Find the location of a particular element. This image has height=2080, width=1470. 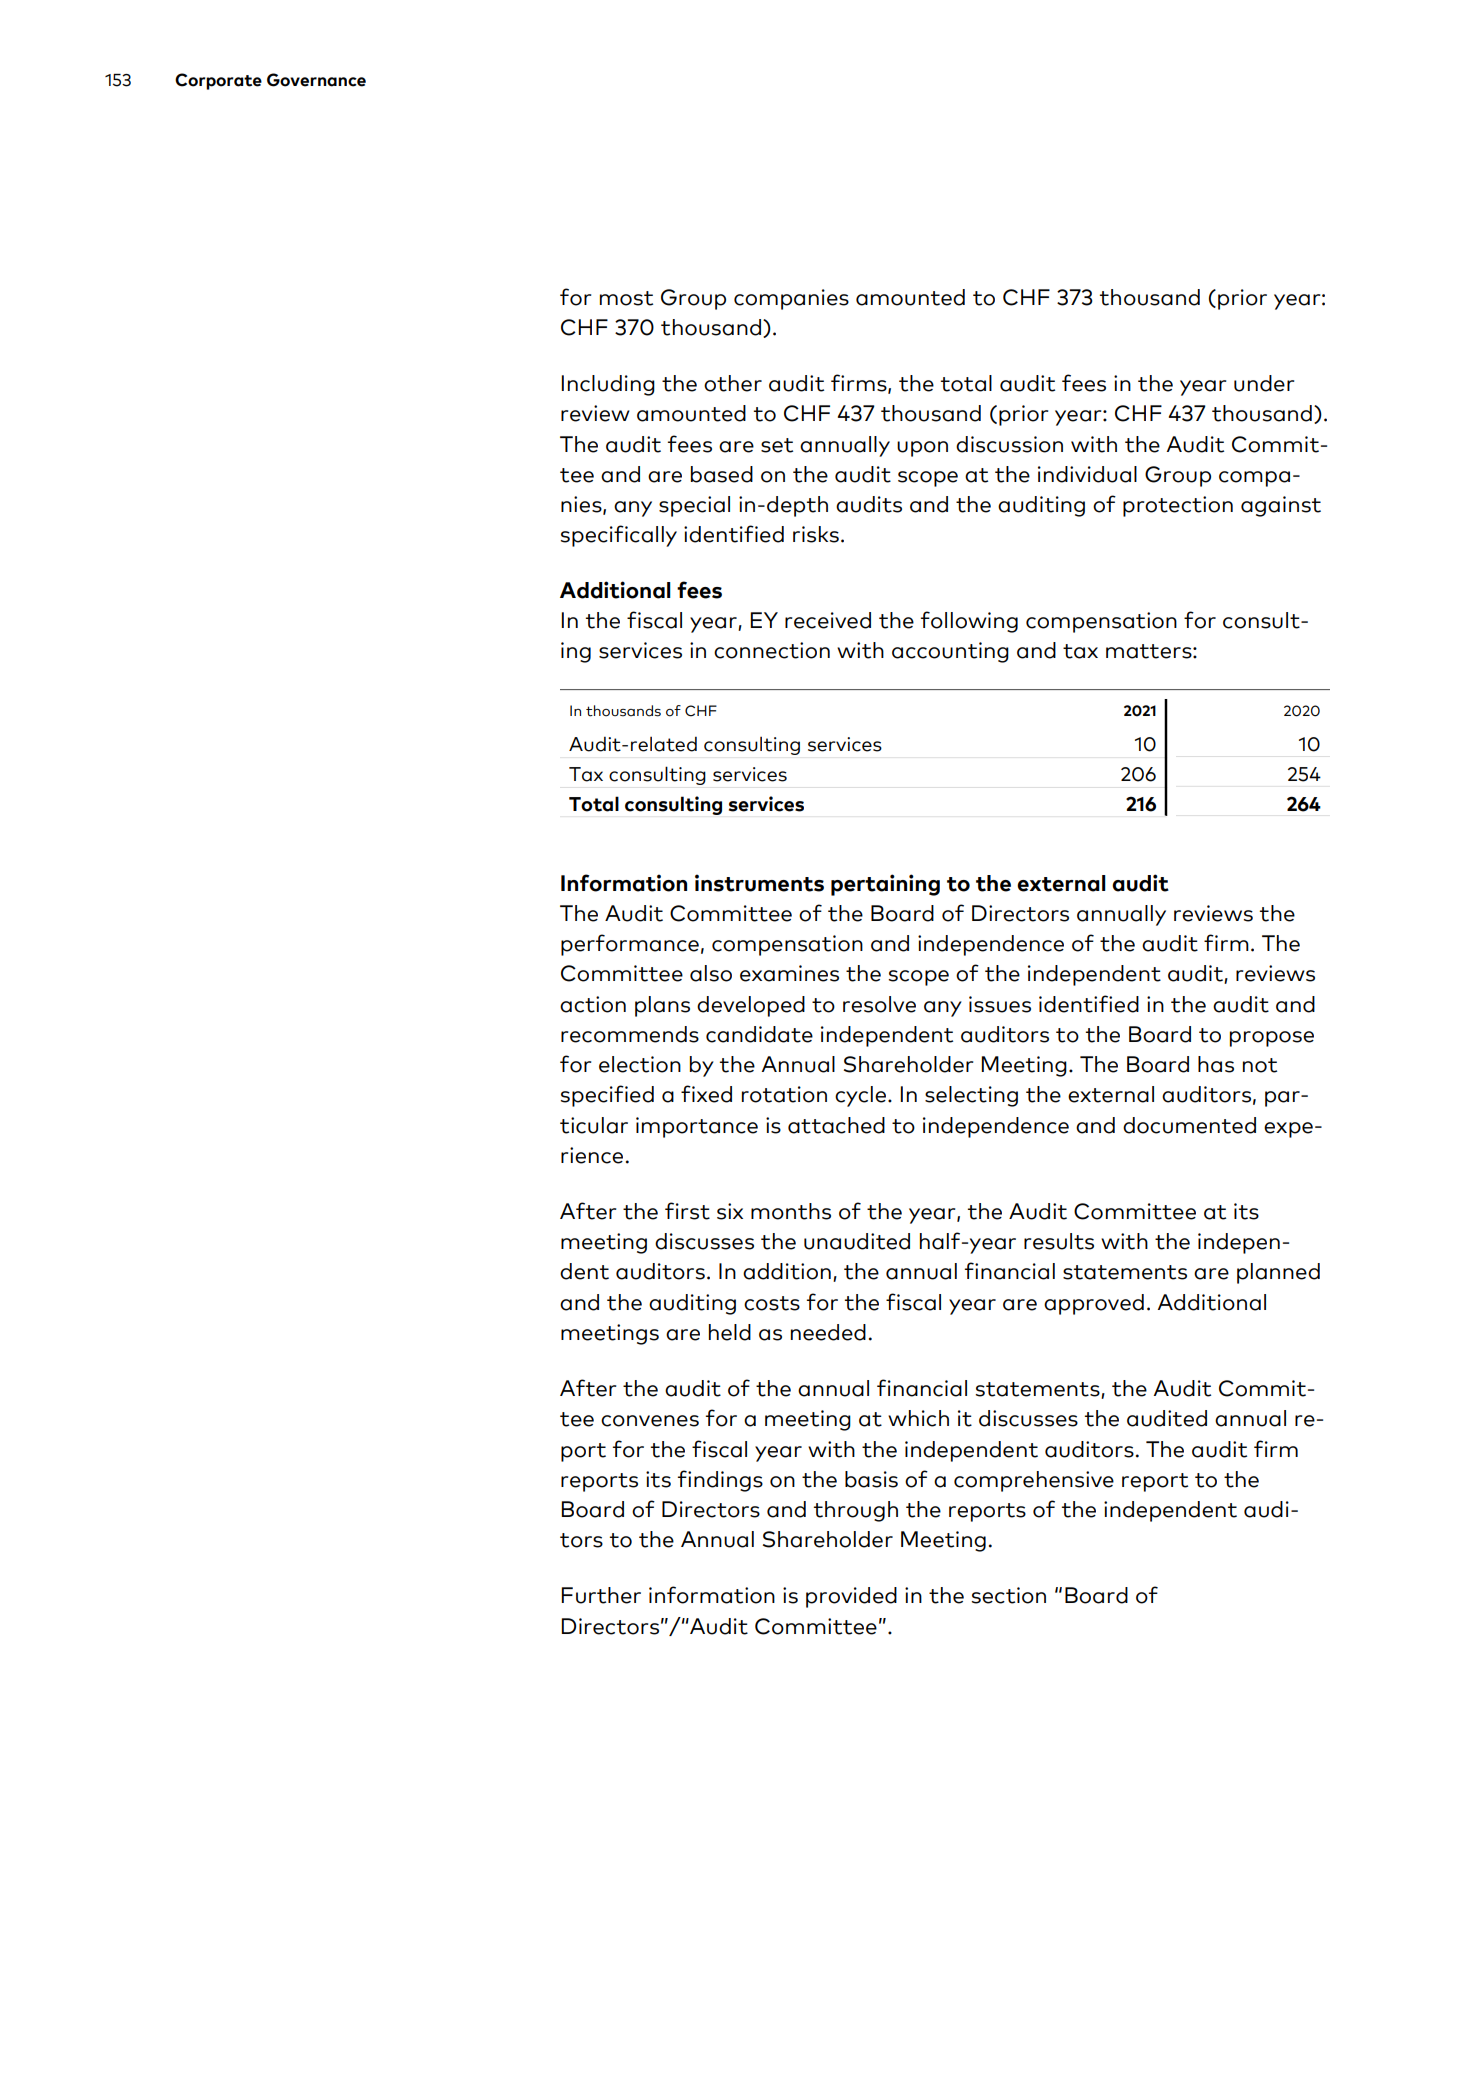

six is located at coordinates (730, 1211).
